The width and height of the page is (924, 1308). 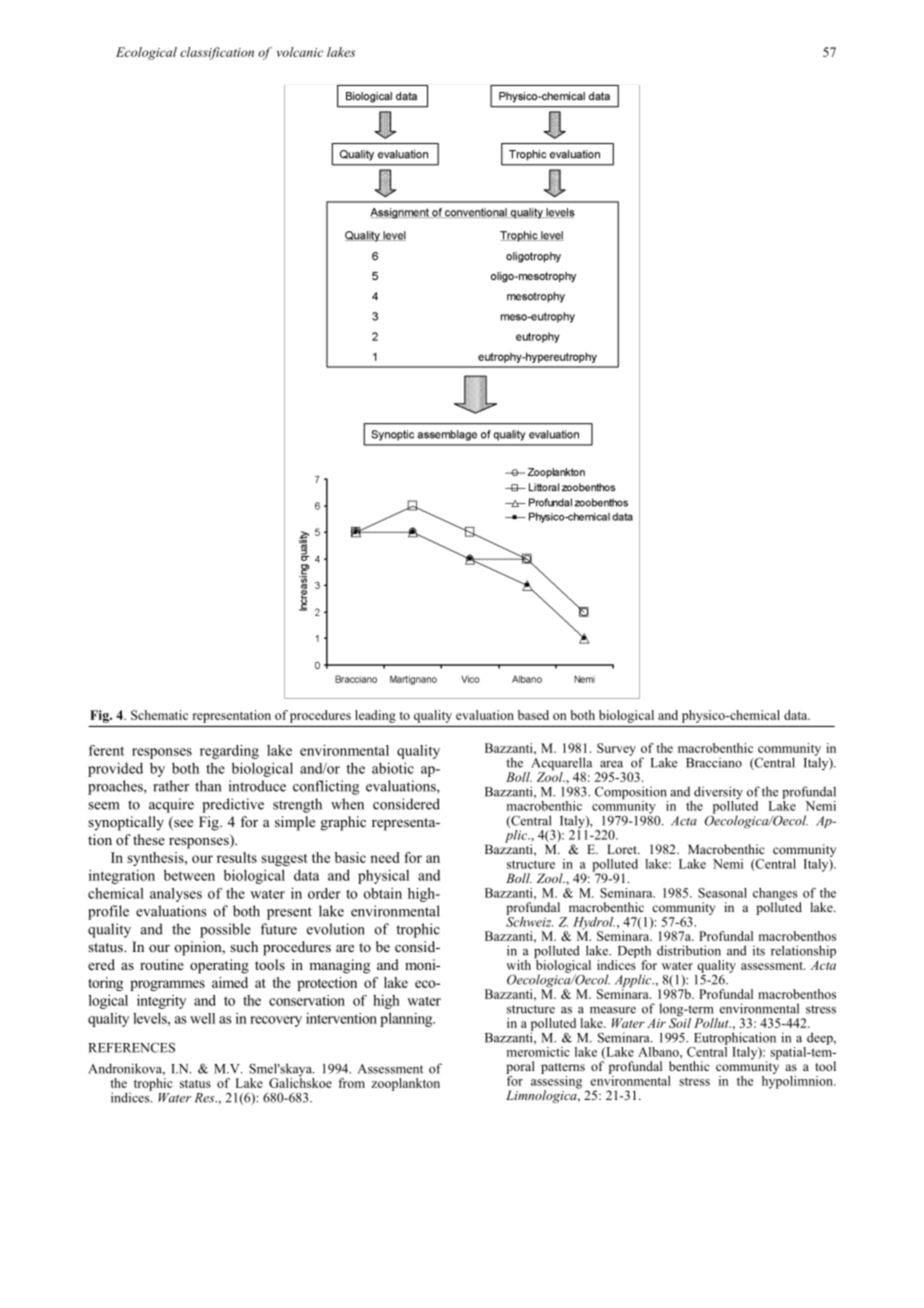 I want to click on volcanic, so click(x=300, y=52).
